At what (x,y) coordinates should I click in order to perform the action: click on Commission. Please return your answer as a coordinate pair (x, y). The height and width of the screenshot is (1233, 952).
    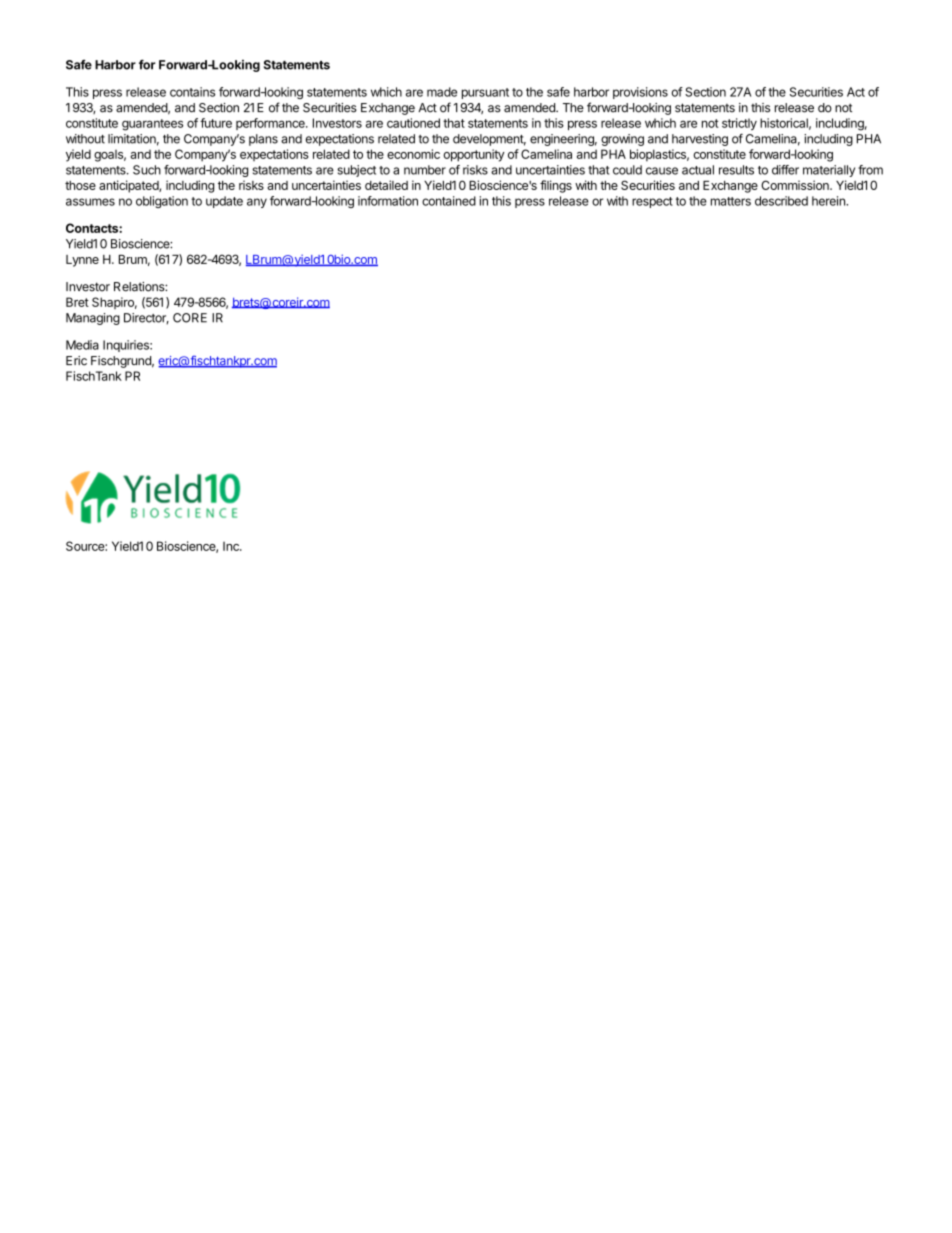
    Looking at the image, I should click on (796, 185).
